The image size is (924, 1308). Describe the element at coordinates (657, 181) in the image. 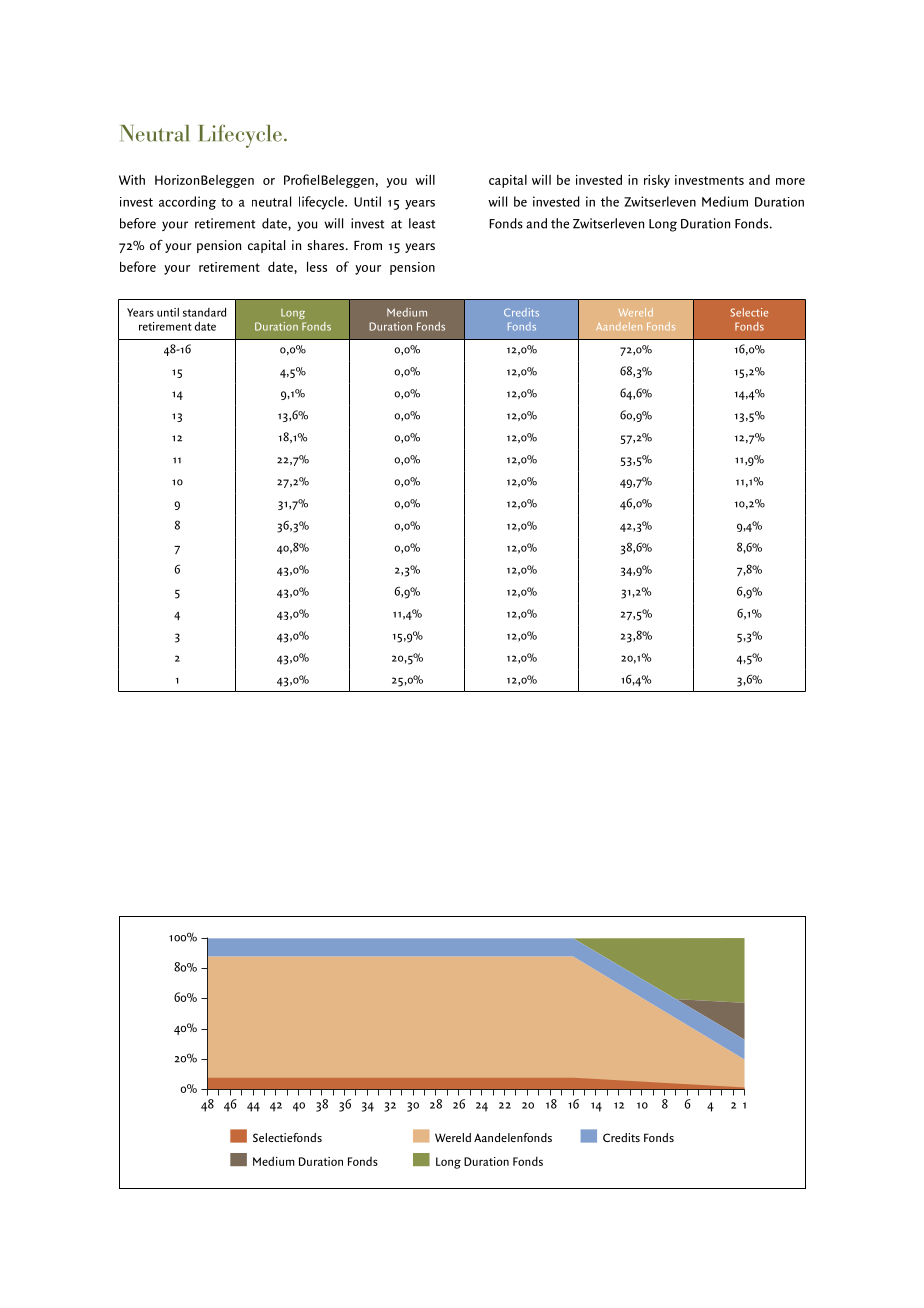

I see `risky` at that location.
